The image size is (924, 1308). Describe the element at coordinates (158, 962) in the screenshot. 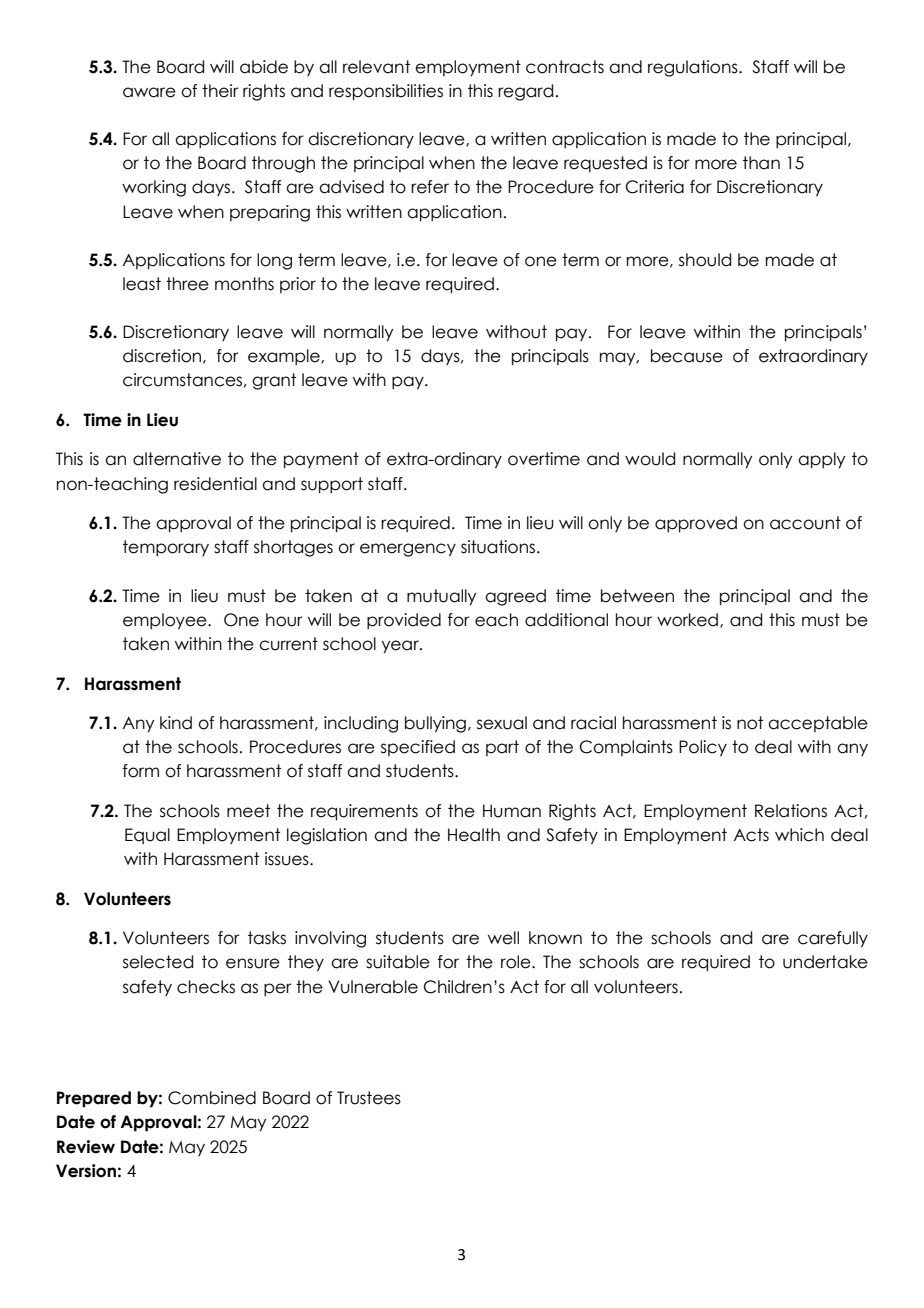

I see `selected` at that location.
